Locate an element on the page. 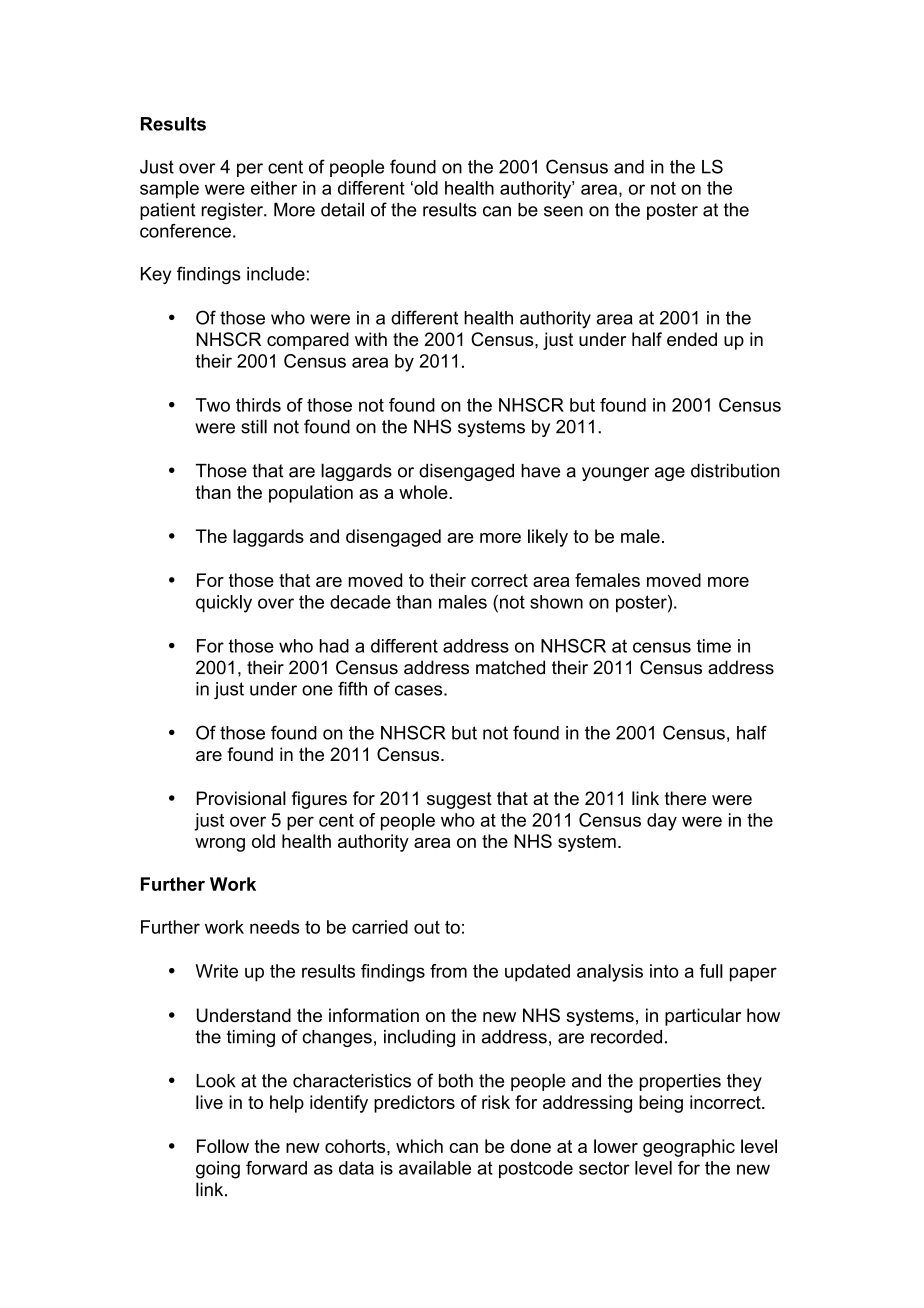 The width and height of the page is (924, 1308). suggest is located at coordinates (459, 800).
